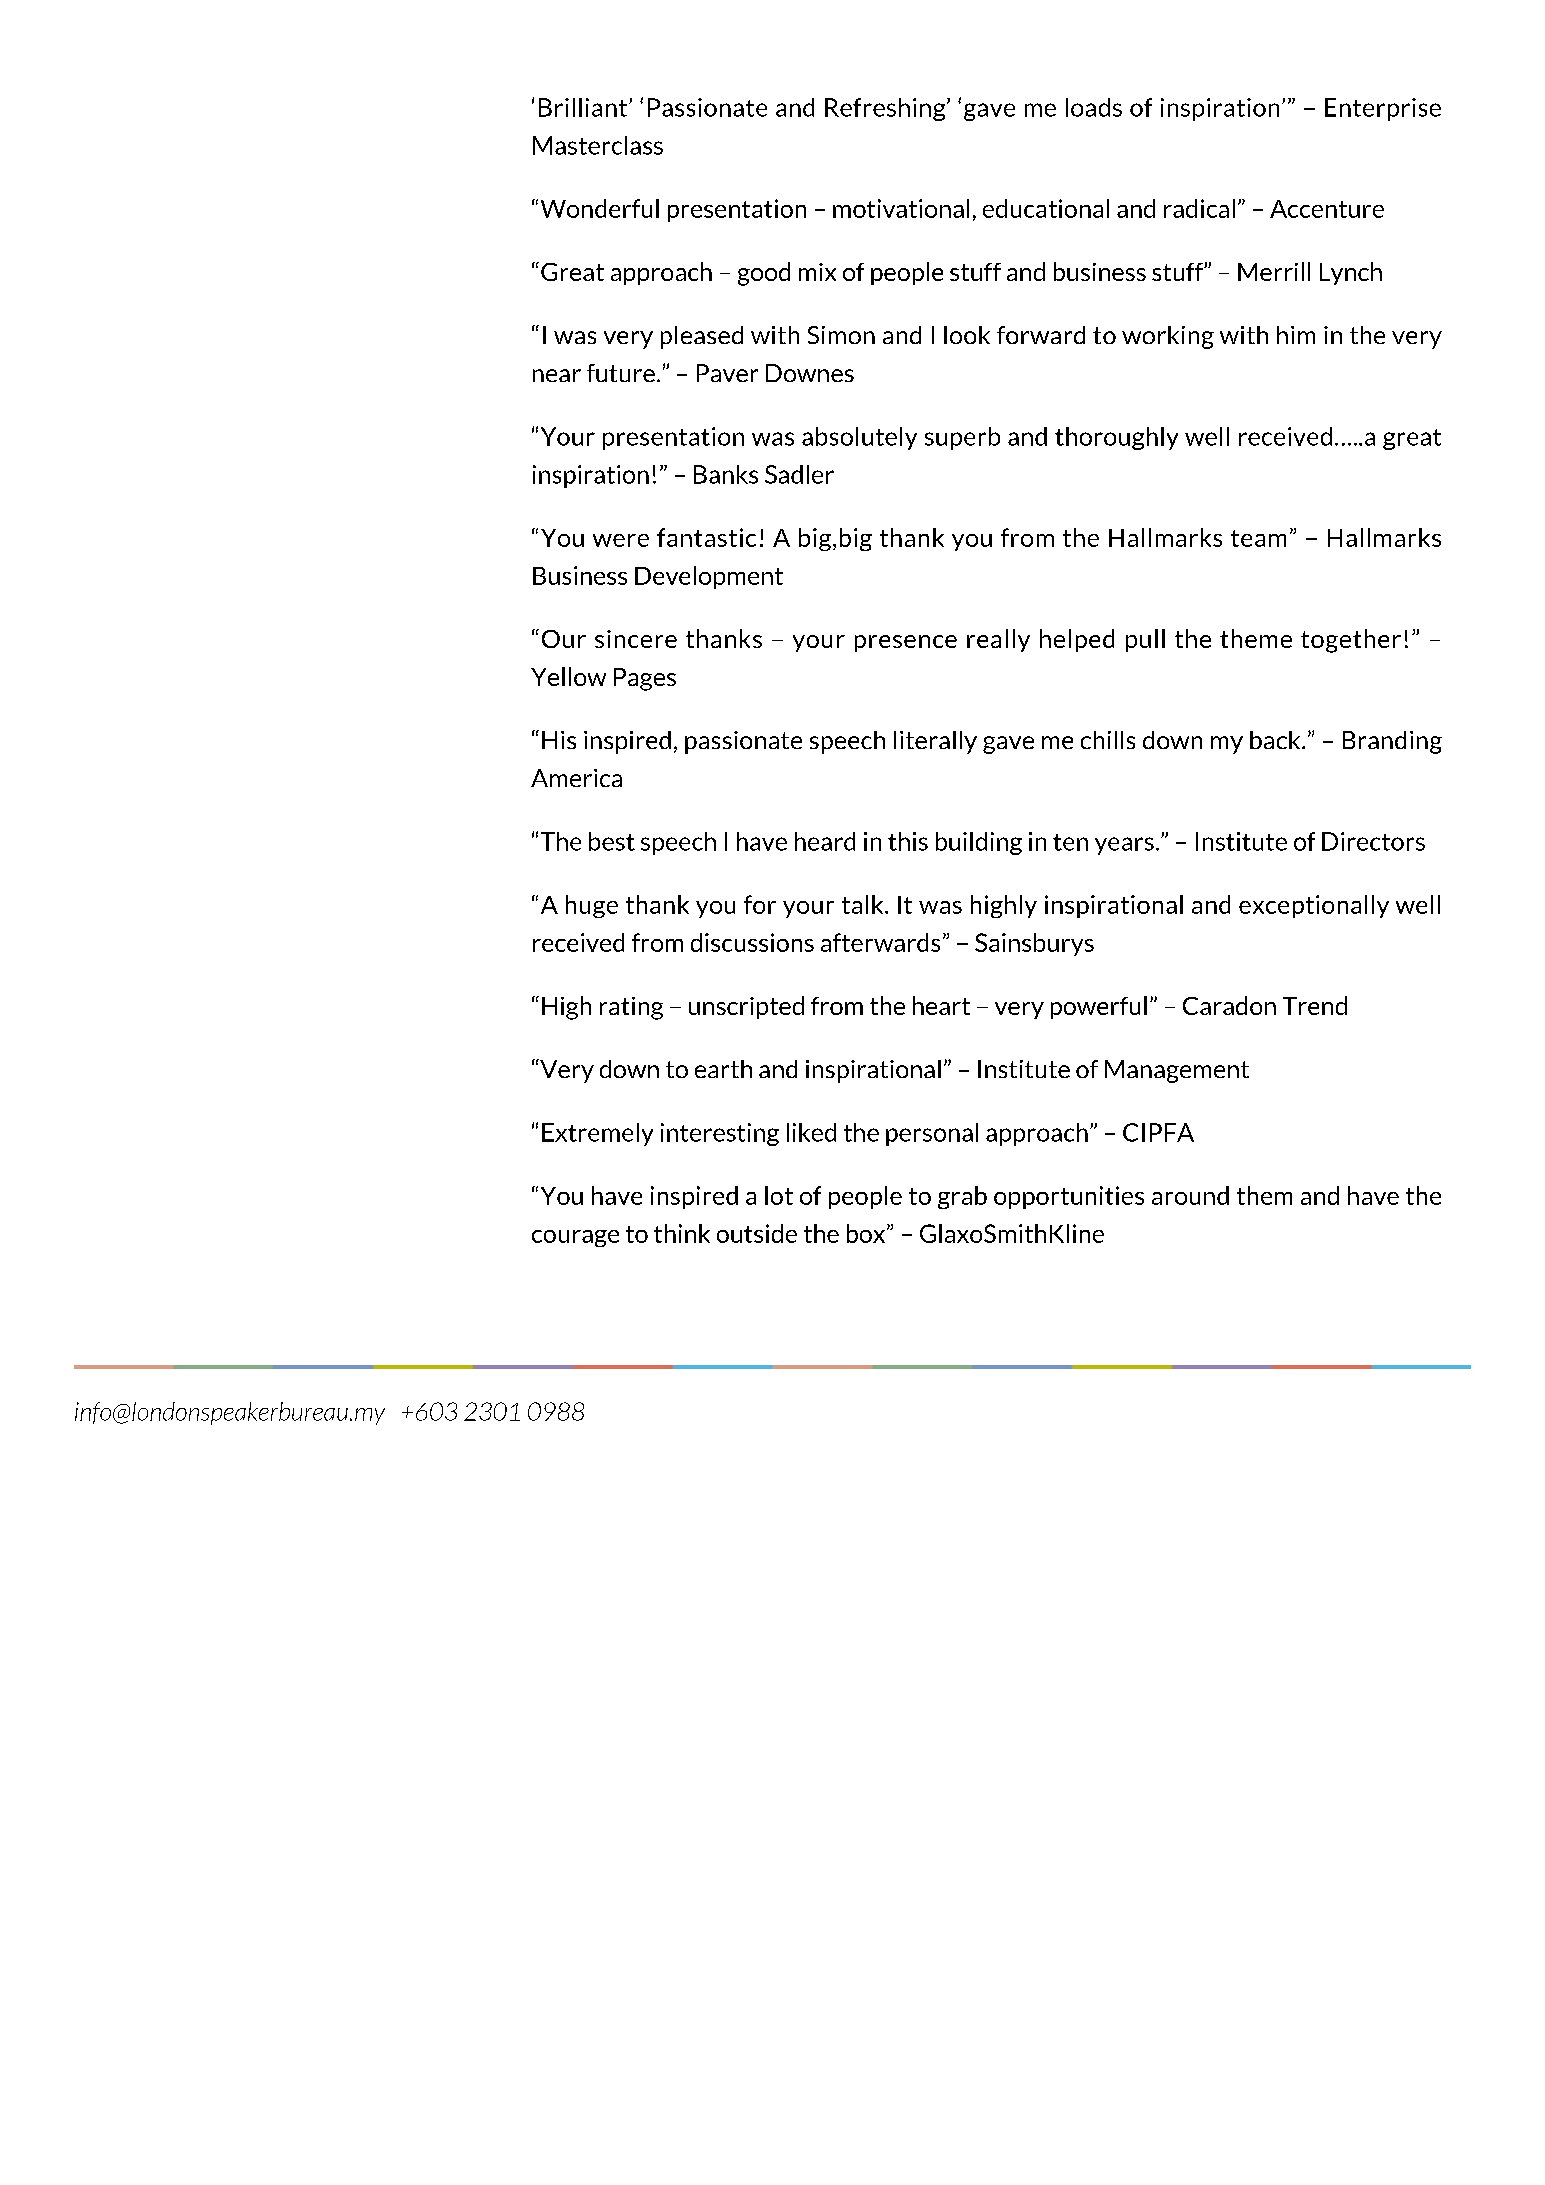 This screenshot has width=1545, height=2185. What do you see at coordinates (962, 438) in the screenshot?
I see `superb` at bounding box center [962, 438].
